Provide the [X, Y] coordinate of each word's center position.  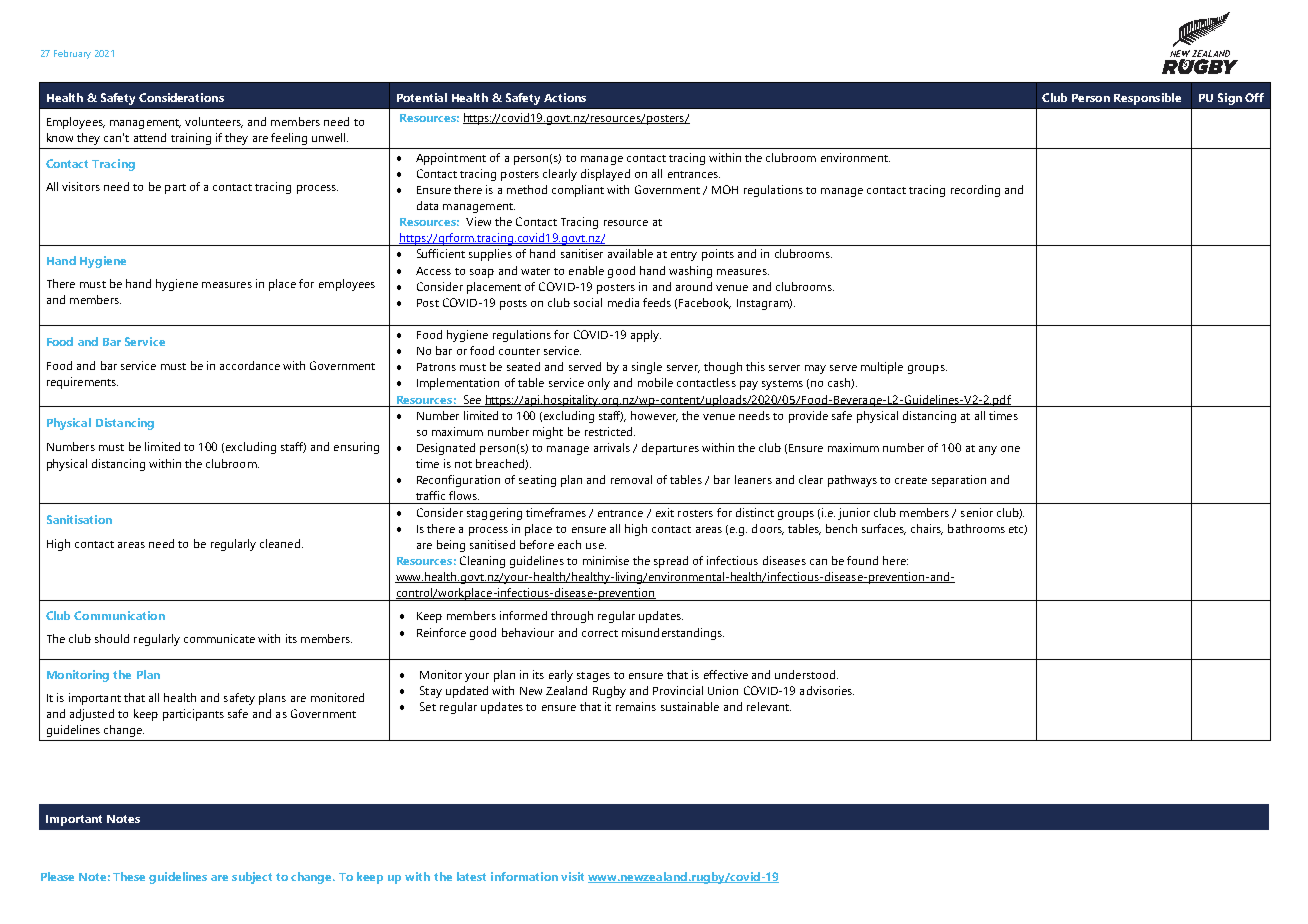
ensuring [356, 448]
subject [252, 878]
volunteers [214, 122]
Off [1254, 97]
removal [631, 479]
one [1010, 449]
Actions [565, 97]
